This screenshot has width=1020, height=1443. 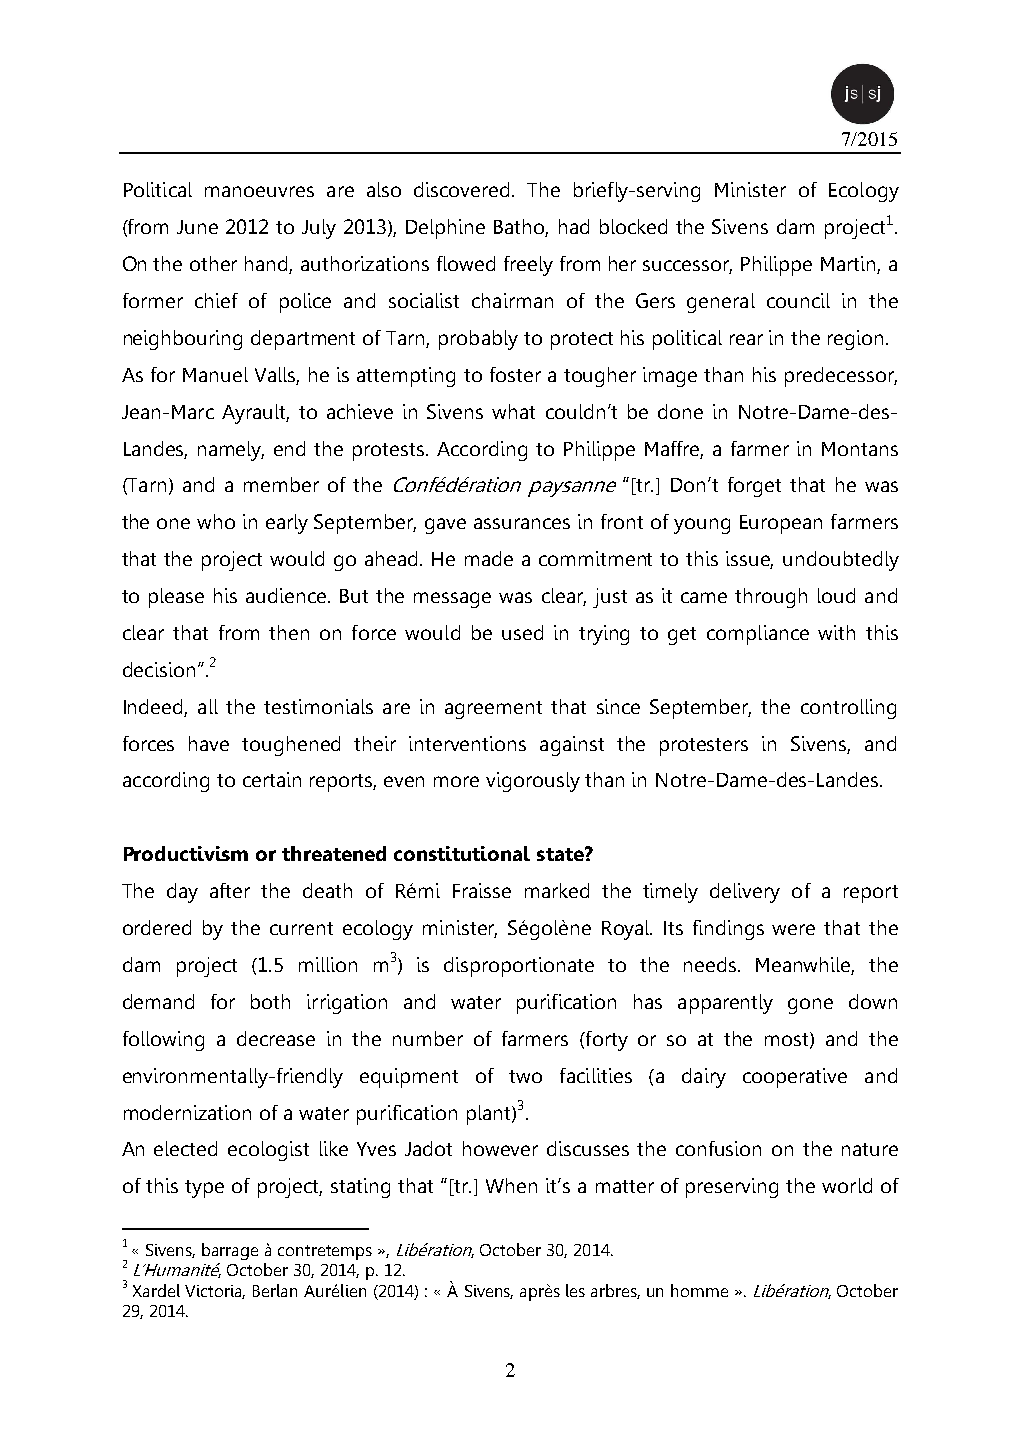 I want to click on used, so click(x=522, y=632).
